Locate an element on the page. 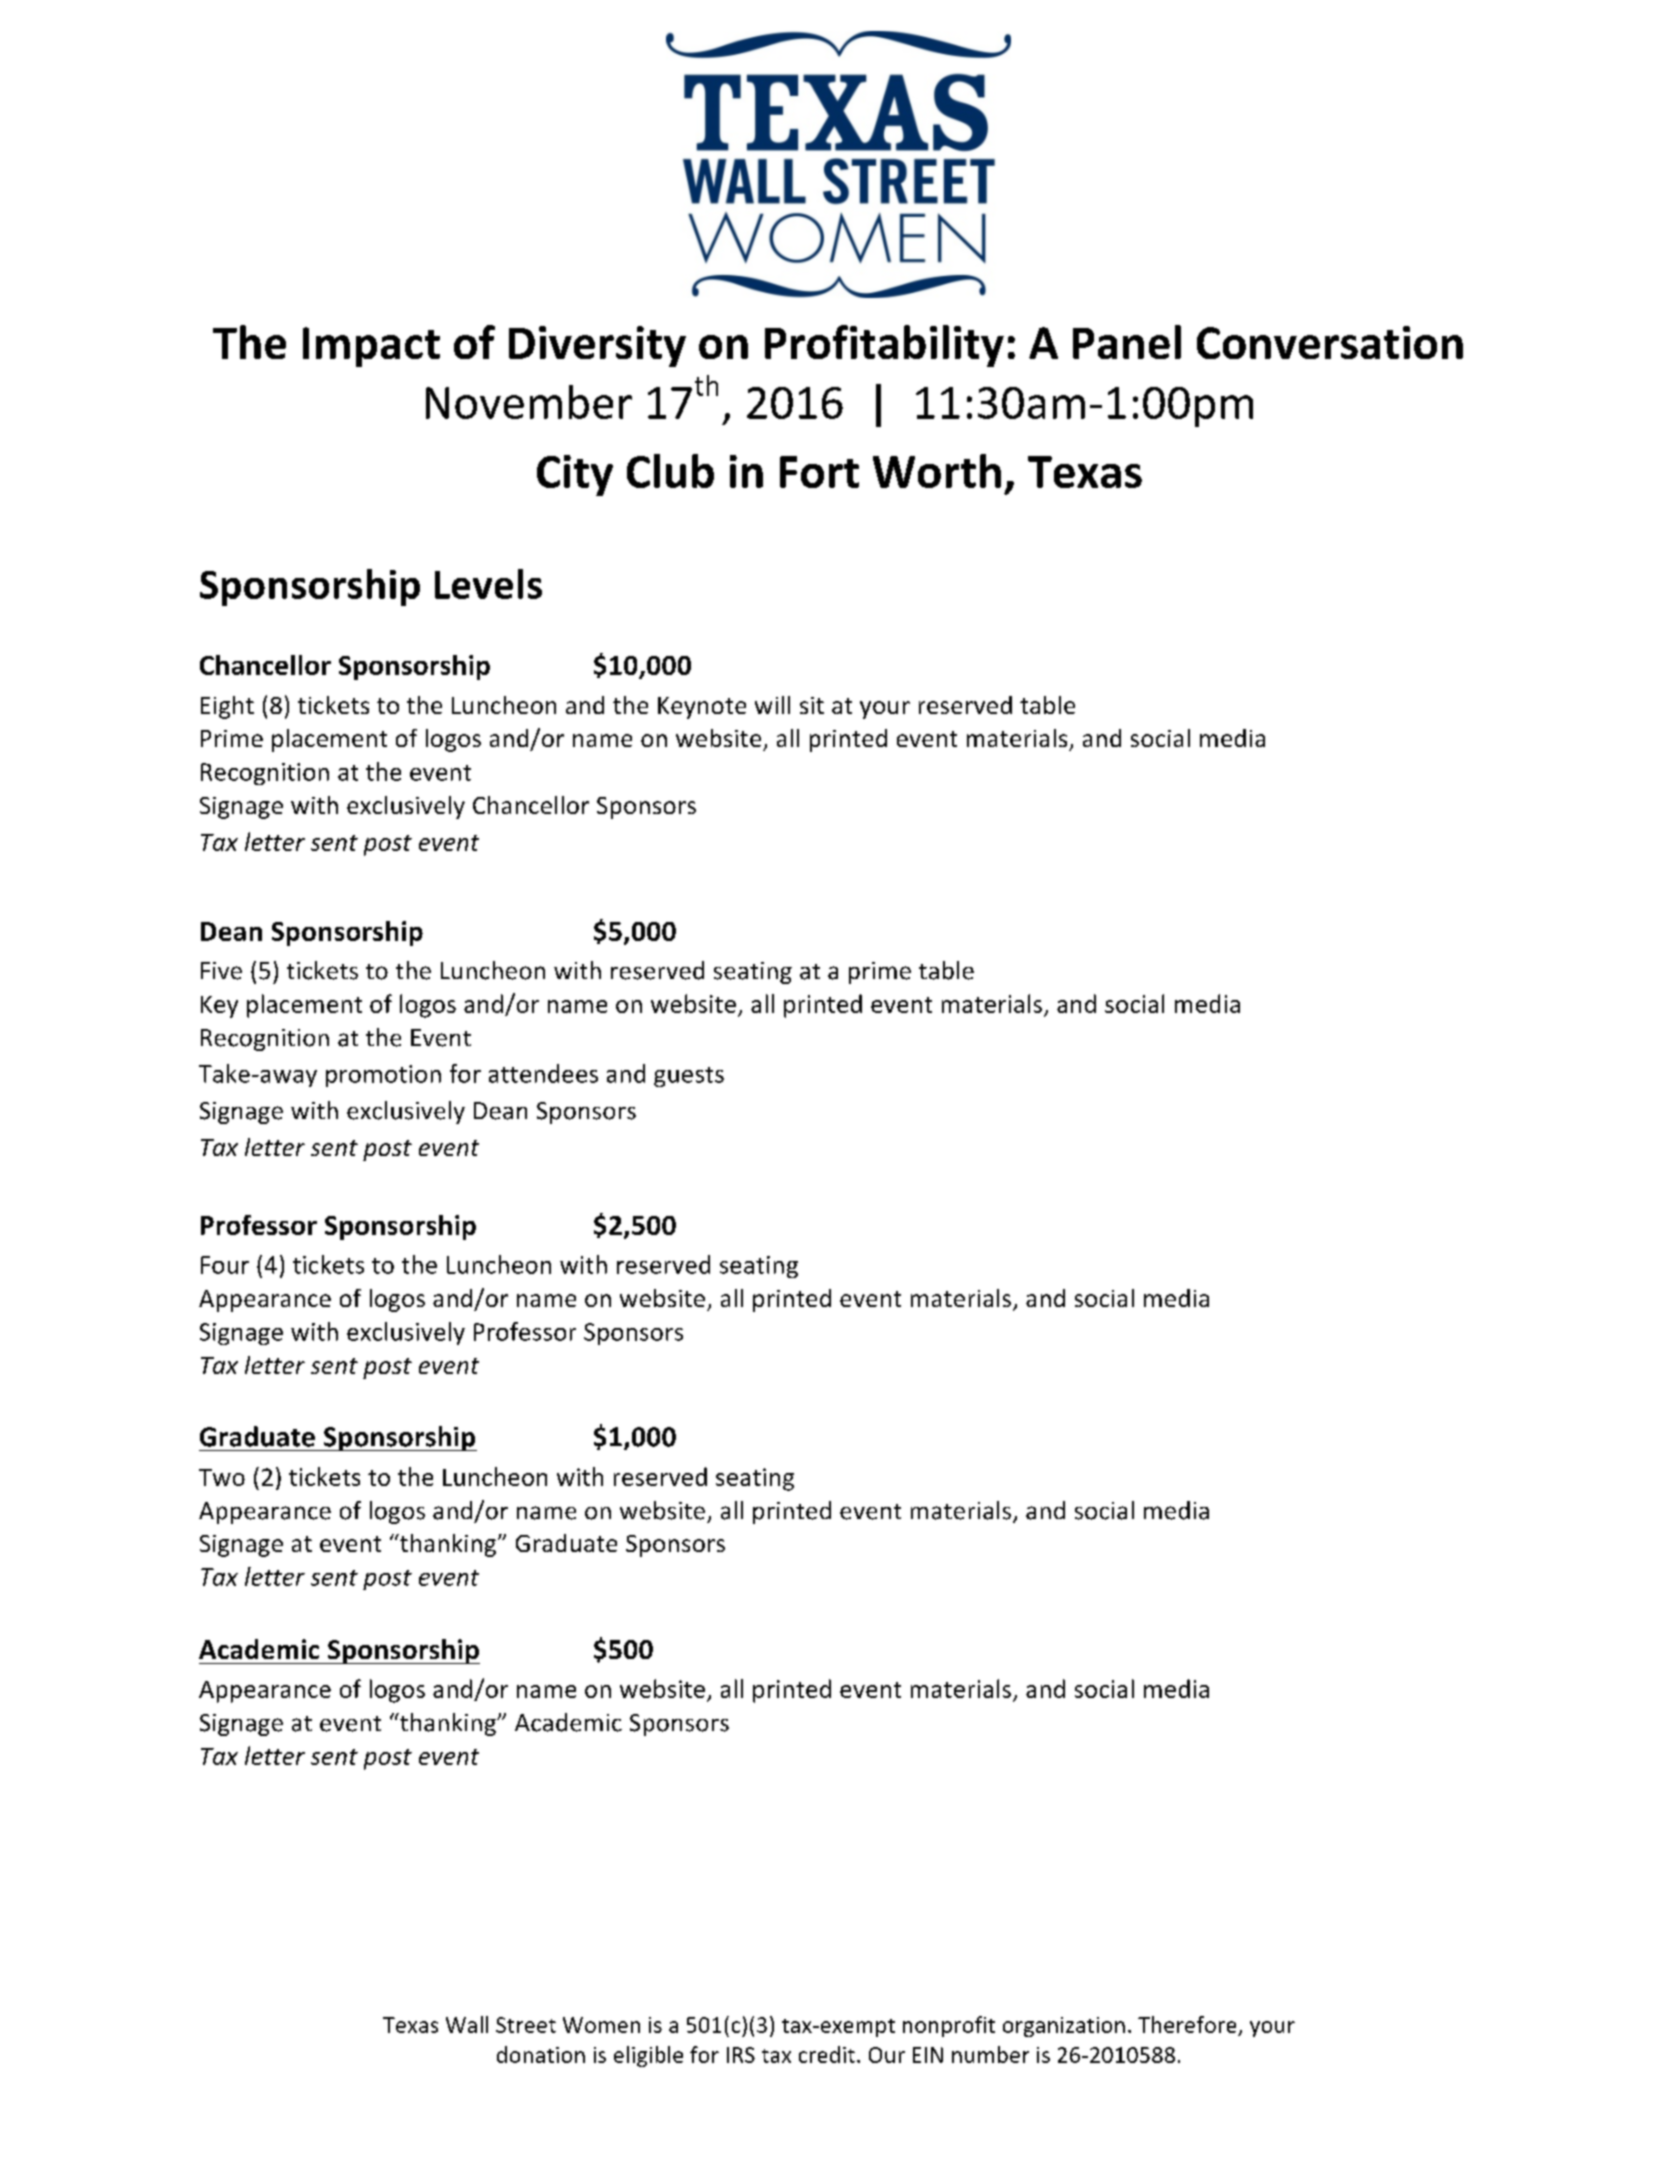  Wall is located at coordinates (467, 2024).
